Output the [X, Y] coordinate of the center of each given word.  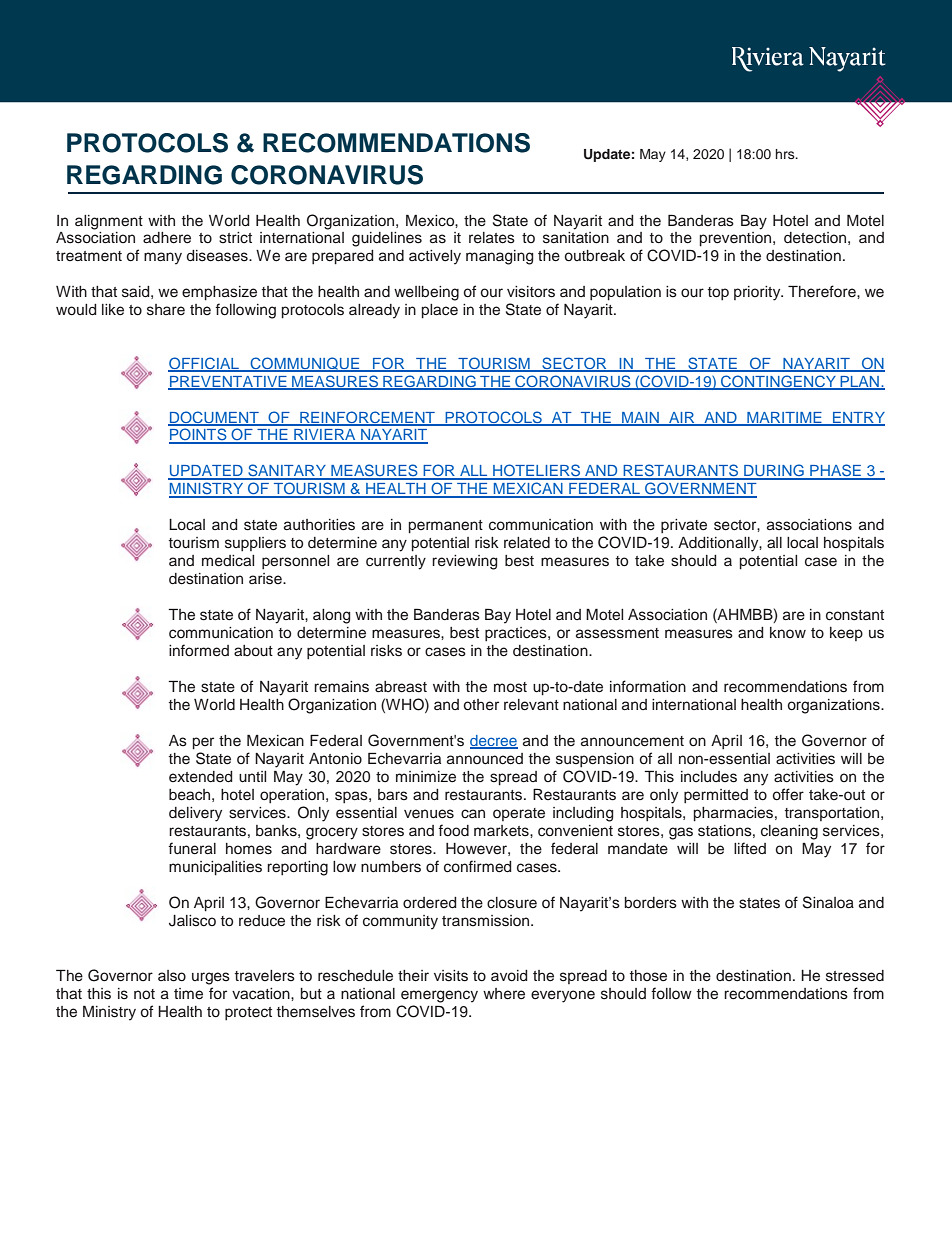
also [172, 976]
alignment [109, 222]
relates [492, 238]
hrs [786, 154]
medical [228, 561]
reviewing [465, 562]
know [788, 632]
